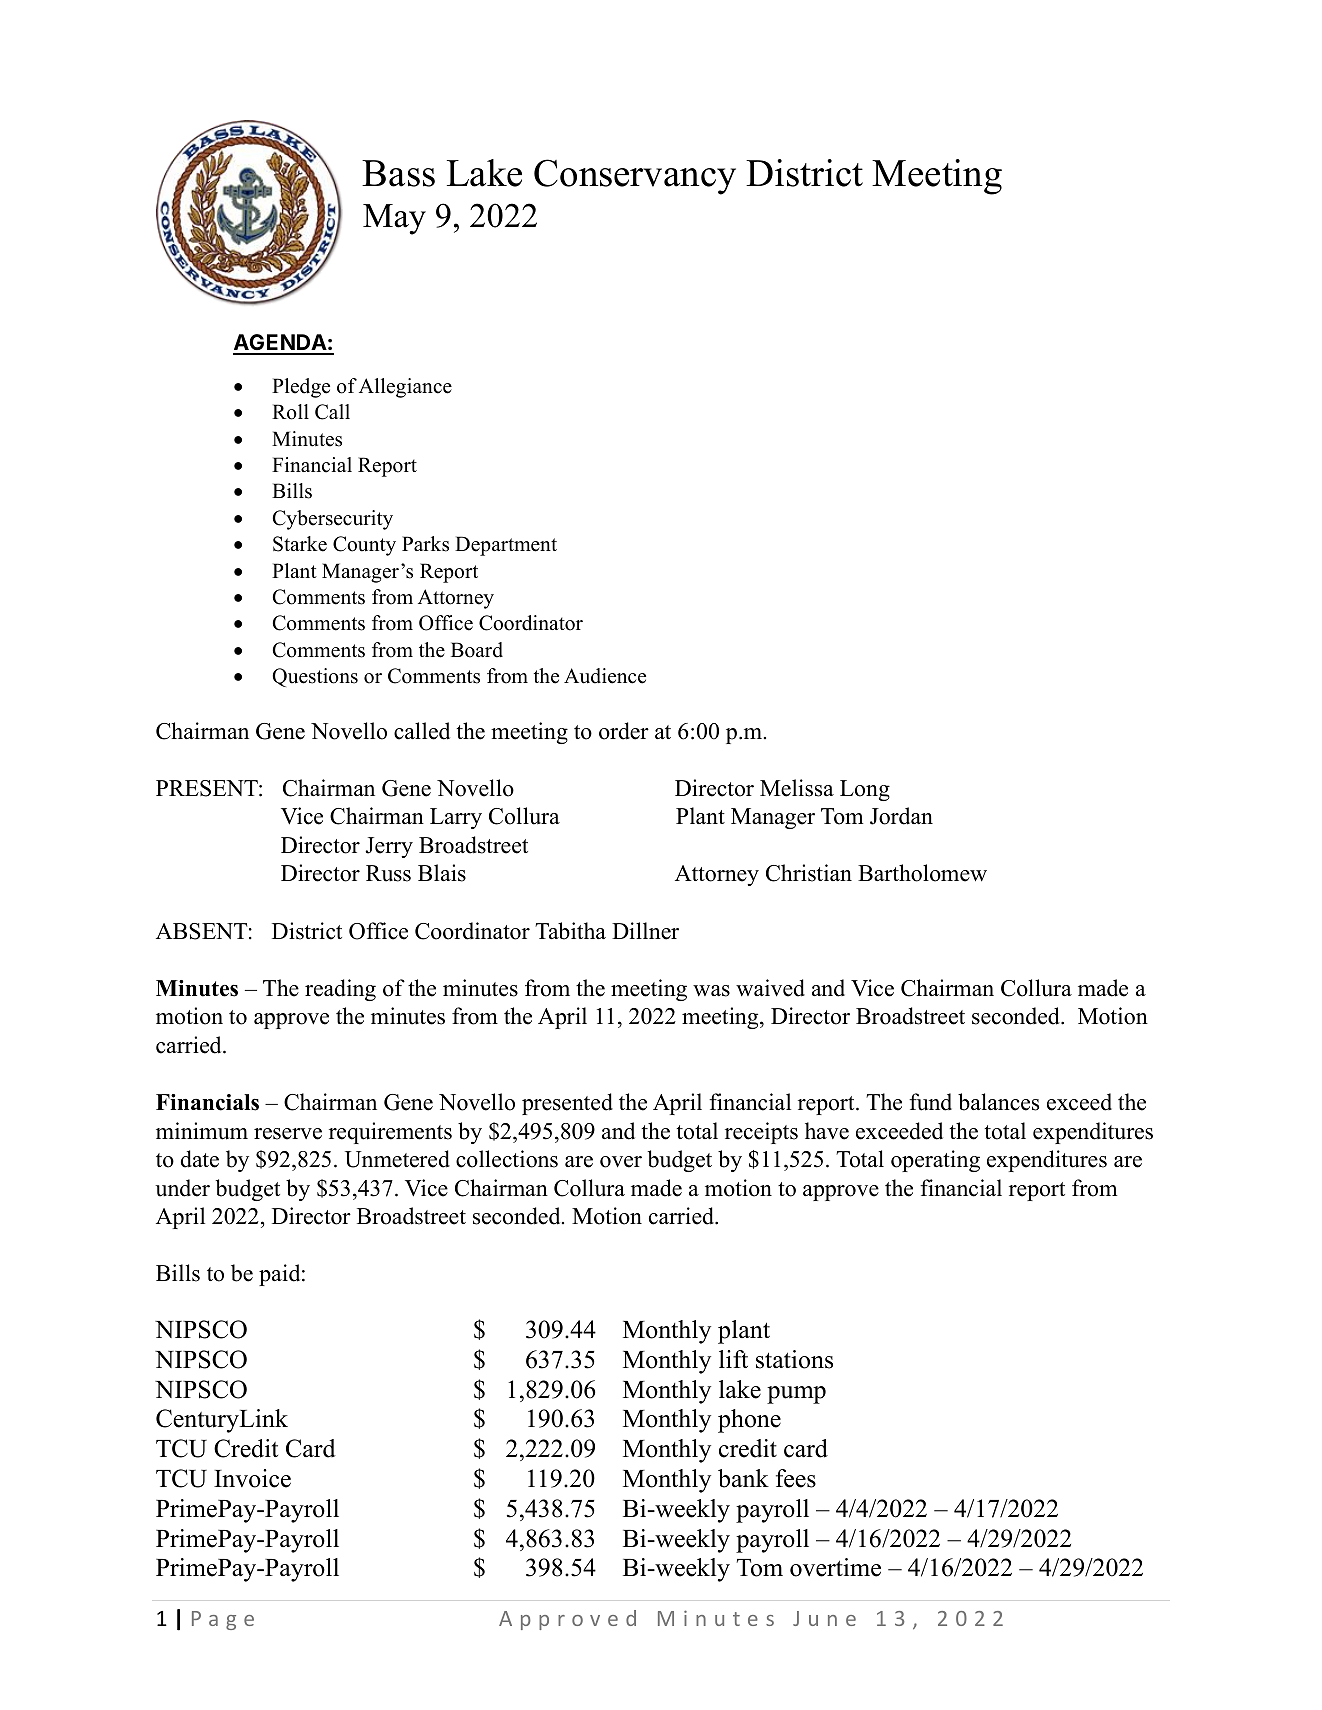 The width and height of the screenshot is (1322, 1710). Describe the element at coordinates (901, 816) in the screenshot. I see `Jordan` at that location.
